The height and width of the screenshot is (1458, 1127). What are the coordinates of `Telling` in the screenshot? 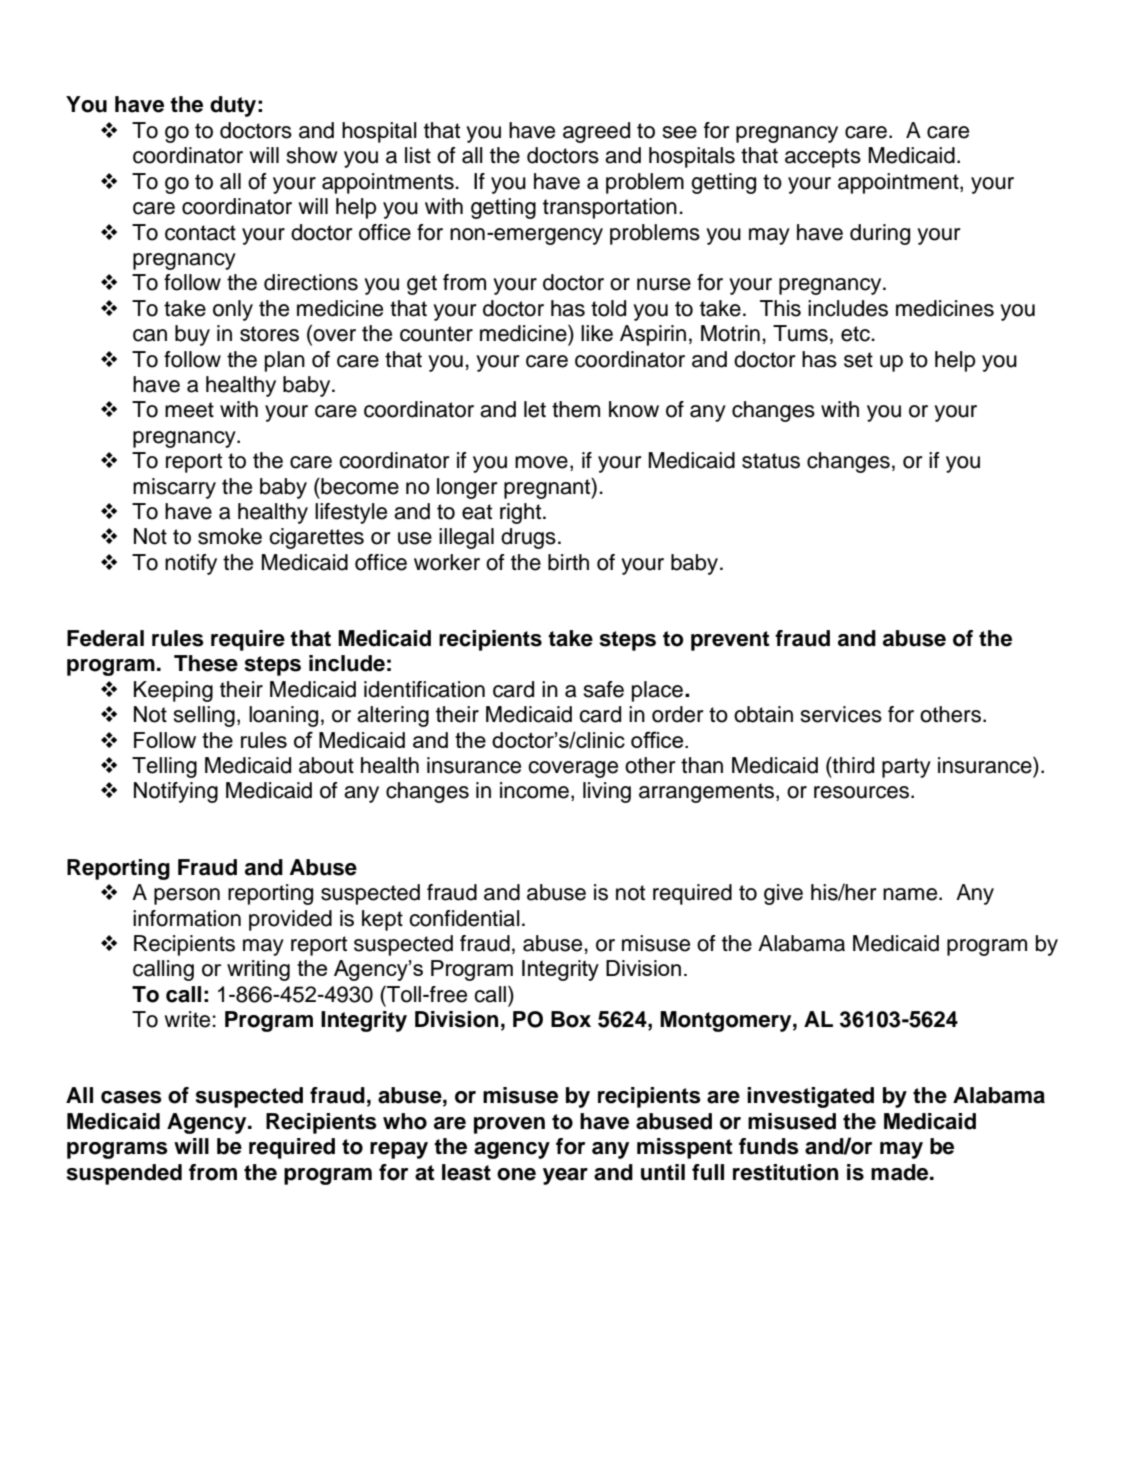 It's located at (164, 767).
